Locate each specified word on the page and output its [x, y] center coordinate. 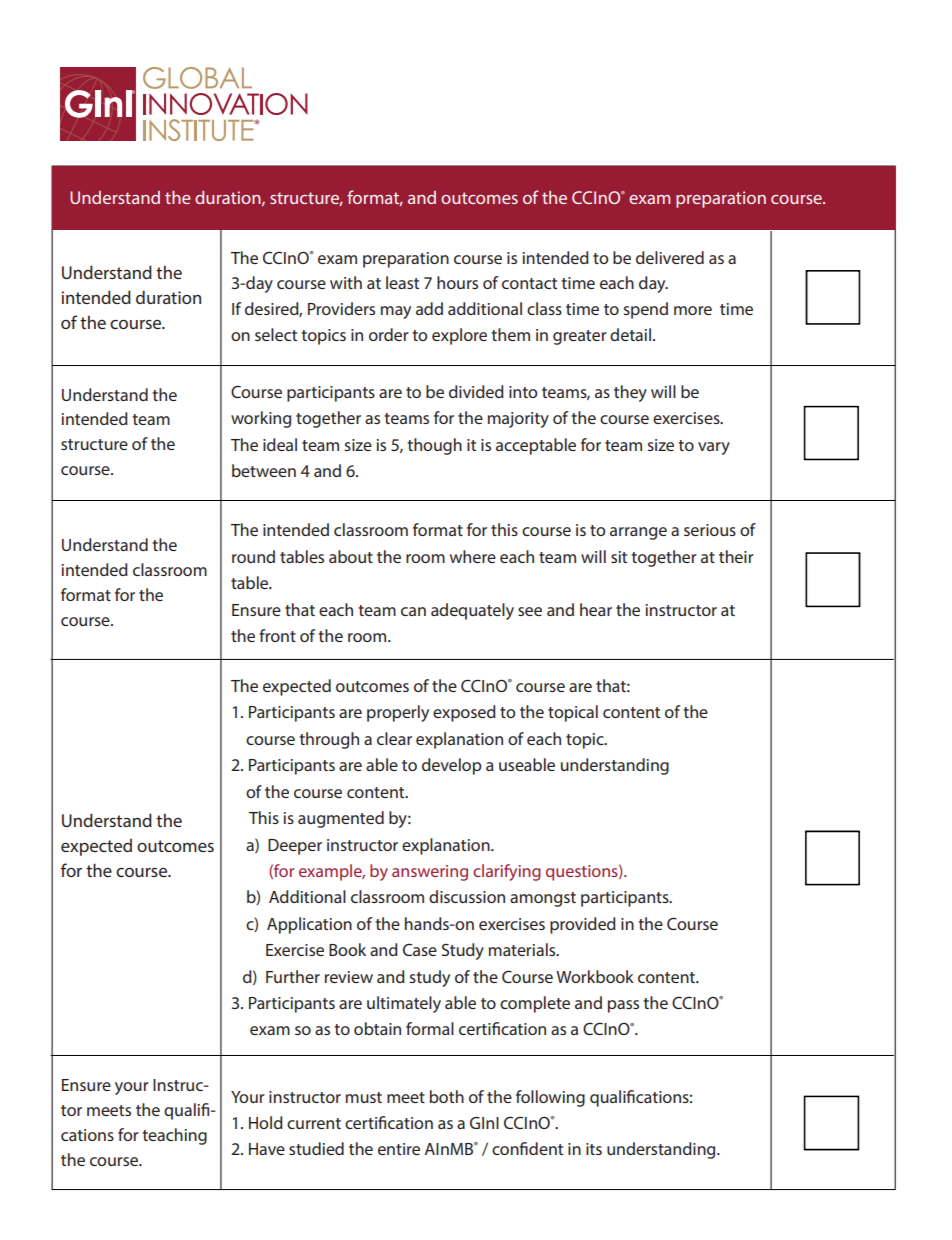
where [473, 556]
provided [583, 925]
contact [529, 283]
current [314, 1123]
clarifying [507, 872]
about [351, 556]
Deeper [295, 847]
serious [710, 530]
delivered [670, 257]
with [346, 282]
